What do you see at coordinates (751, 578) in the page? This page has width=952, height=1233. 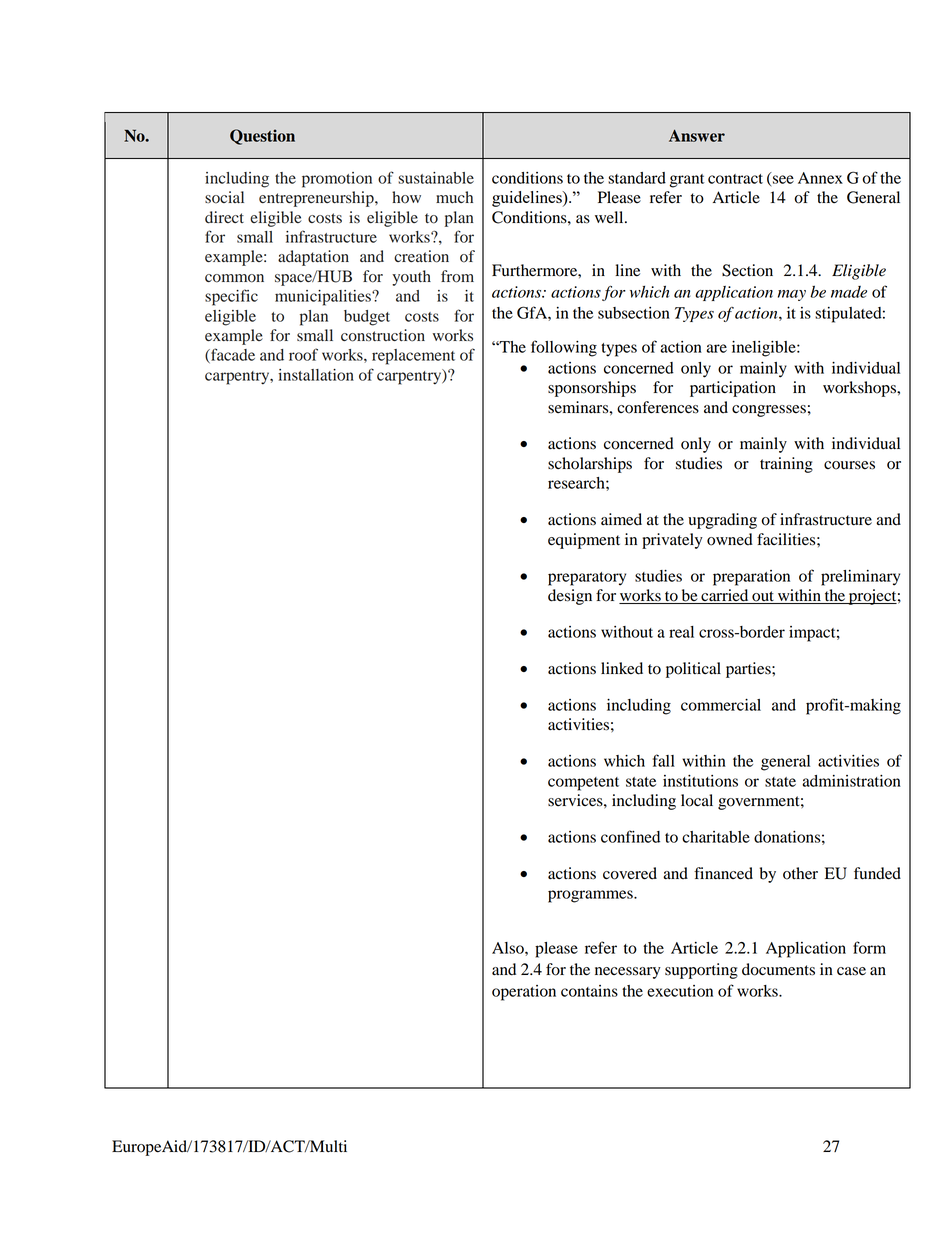 I see `preparation` at bounding box center [751, 578].
